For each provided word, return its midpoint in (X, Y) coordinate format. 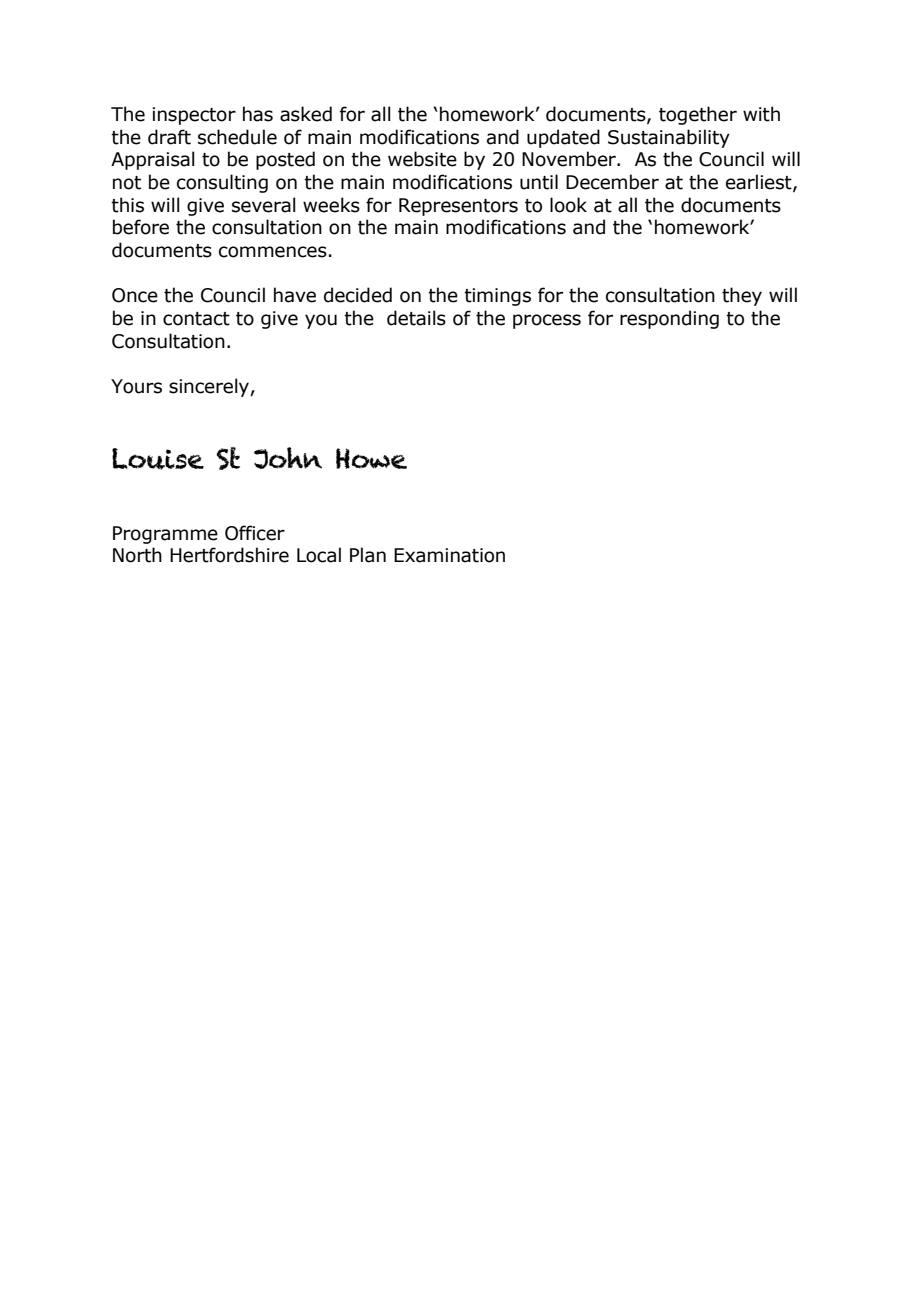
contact (196, 319)
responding (669, 319)
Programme (165, 535)
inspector (194, 116)
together (698, 115)
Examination (449, 555)
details (416, 318)
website (422, 159)
